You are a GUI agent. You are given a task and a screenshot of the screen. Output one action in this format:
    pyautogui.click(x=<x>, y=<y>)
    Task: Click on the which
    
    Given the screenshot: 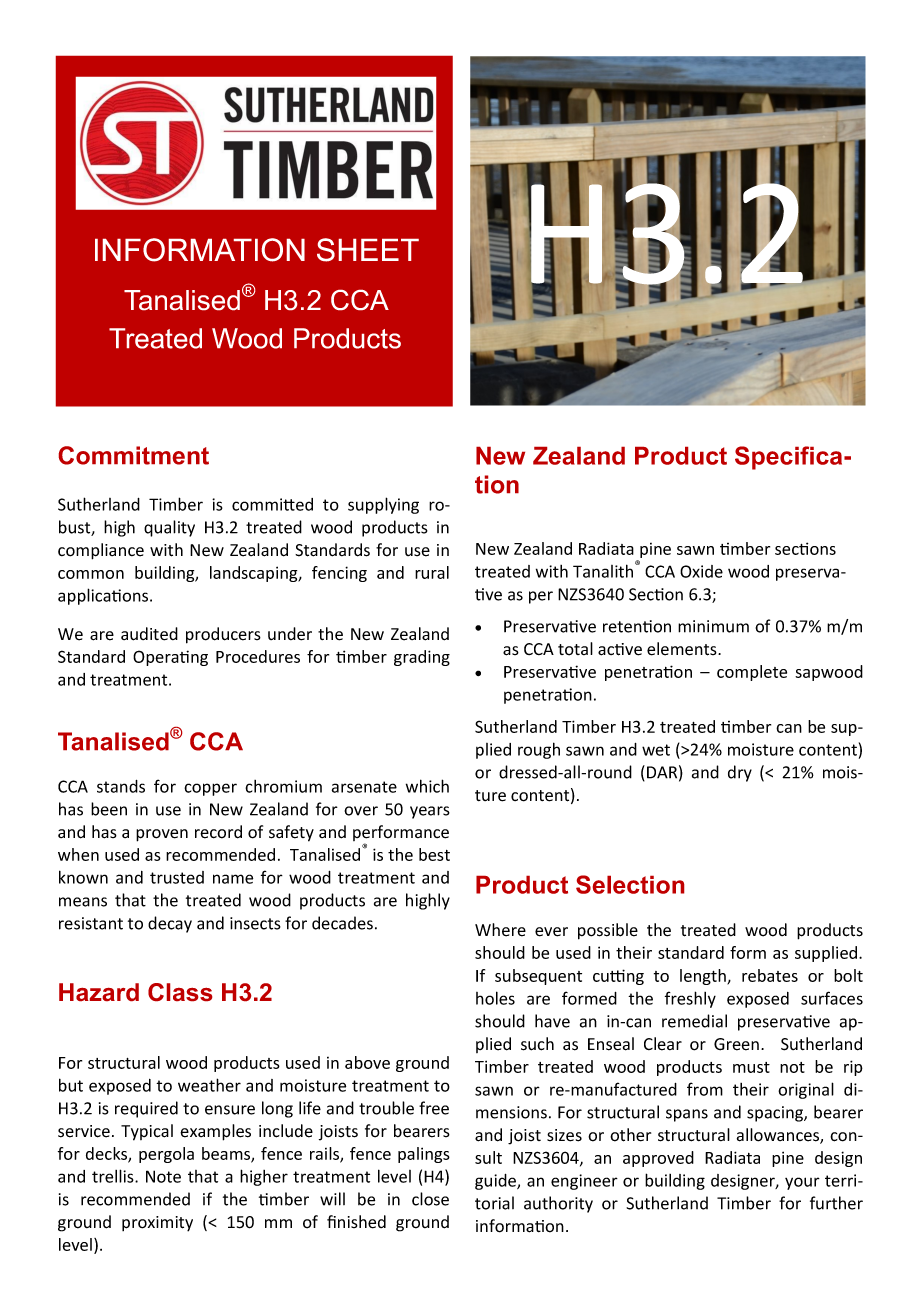 What is the action you would take?
    pyautogui.click(x=427, y=786)
